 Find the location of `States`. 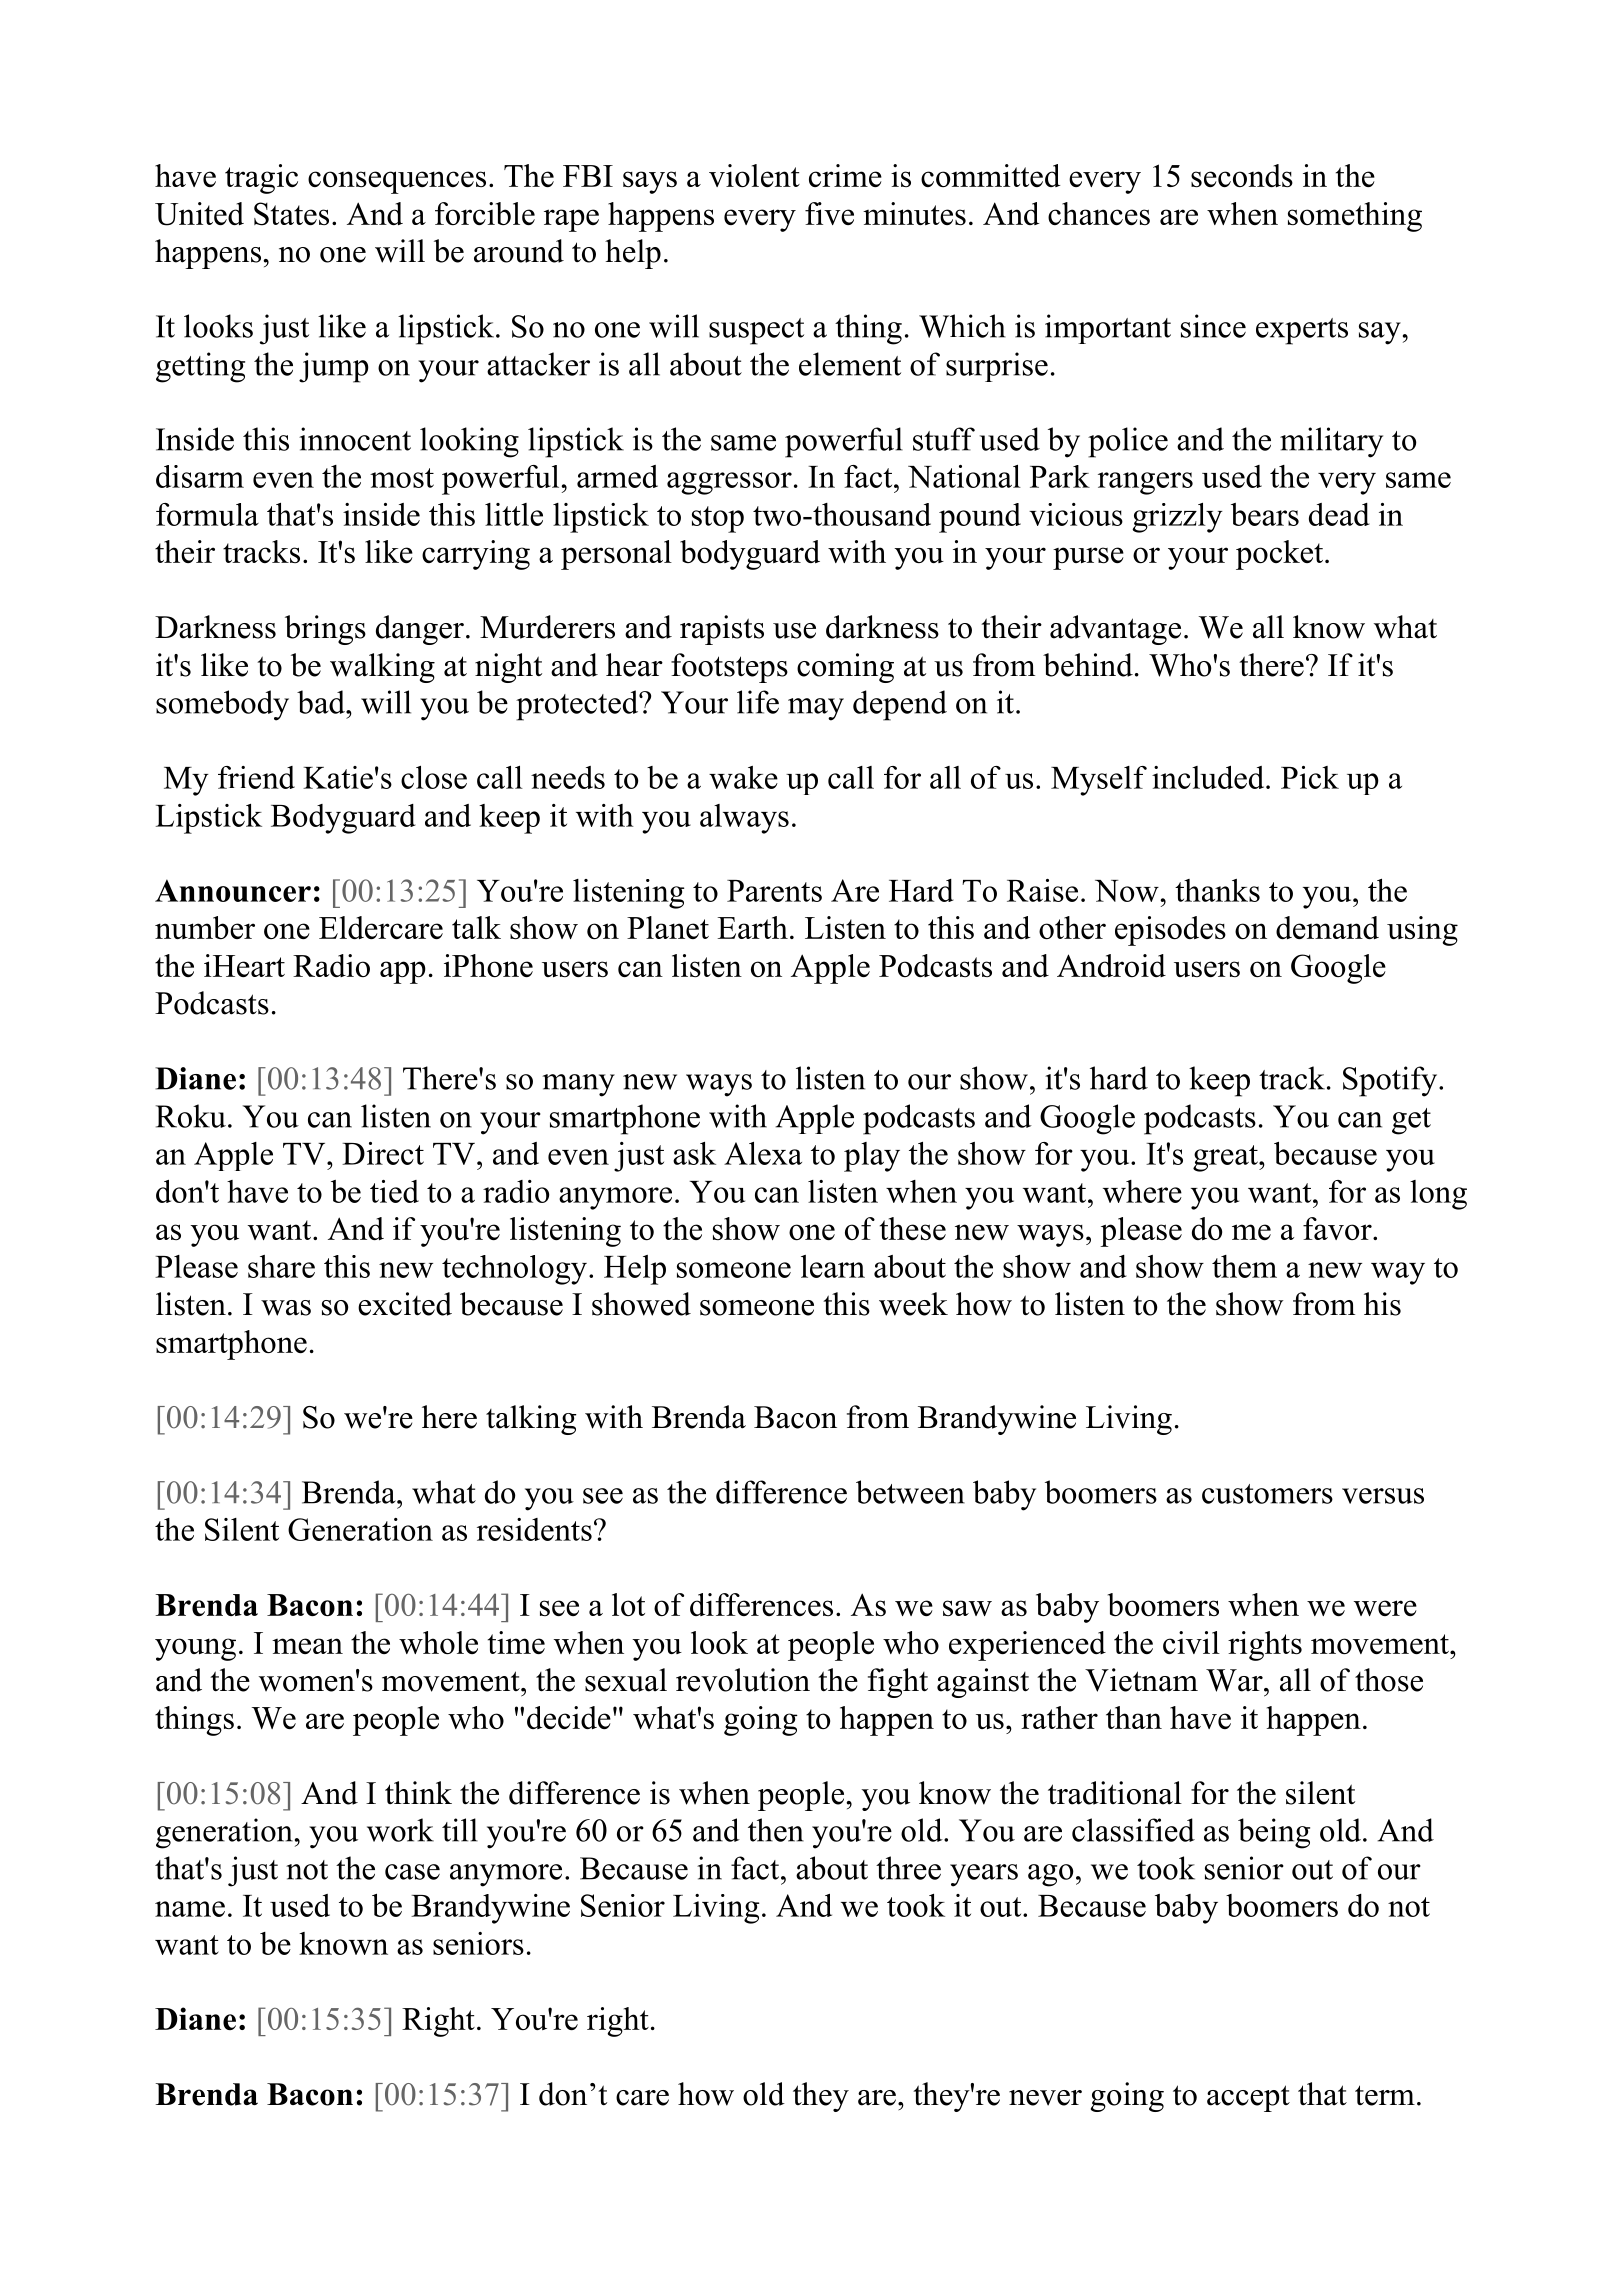

States is located at coordinates (291, 214).
